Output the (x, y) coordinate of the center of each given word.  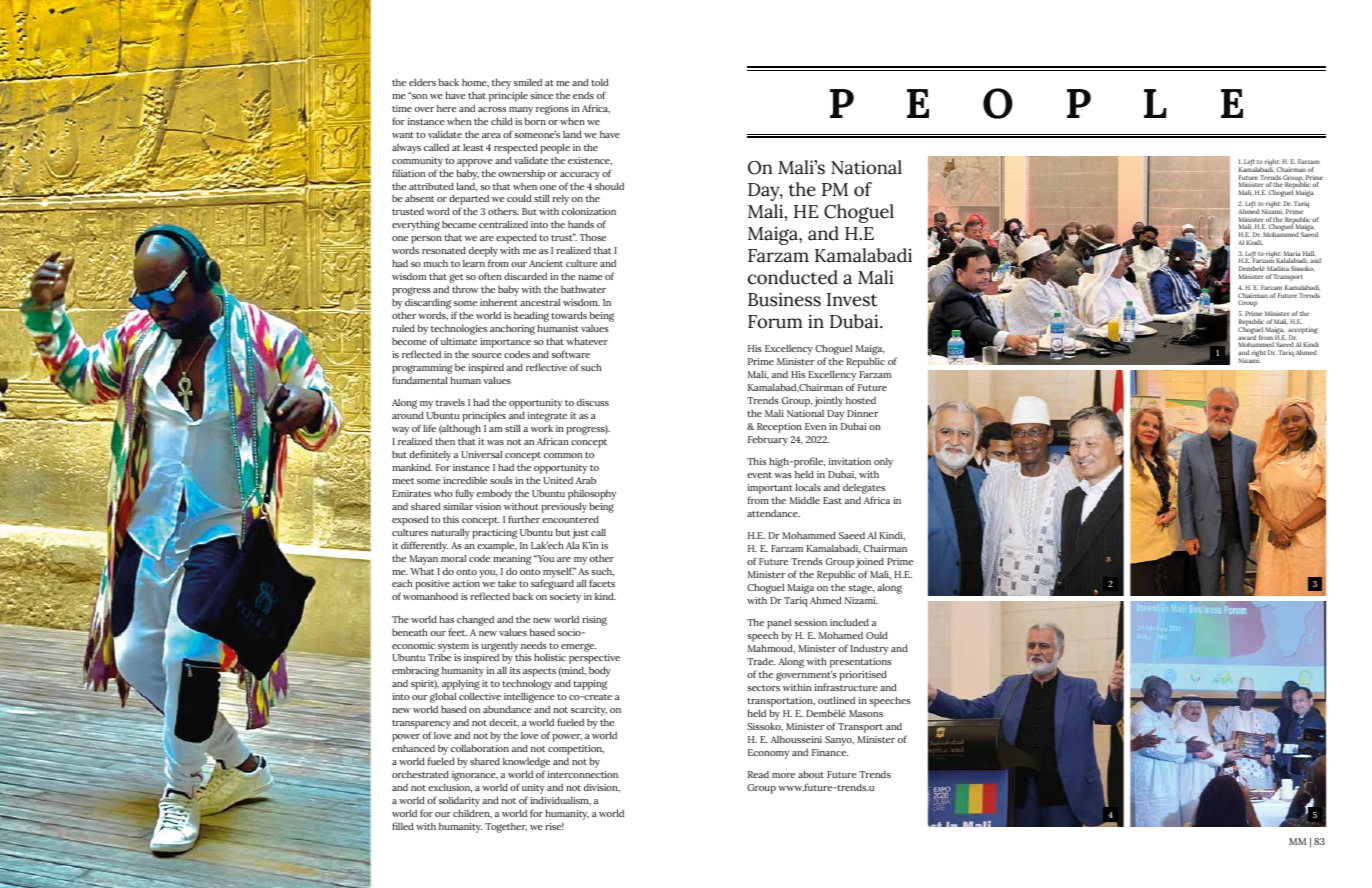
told (600, 82)
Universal (481, 454)
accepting (1303, 332)
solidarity (459, 803)
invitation (850, 461)
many (521, 111)
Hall (1309, 255)
